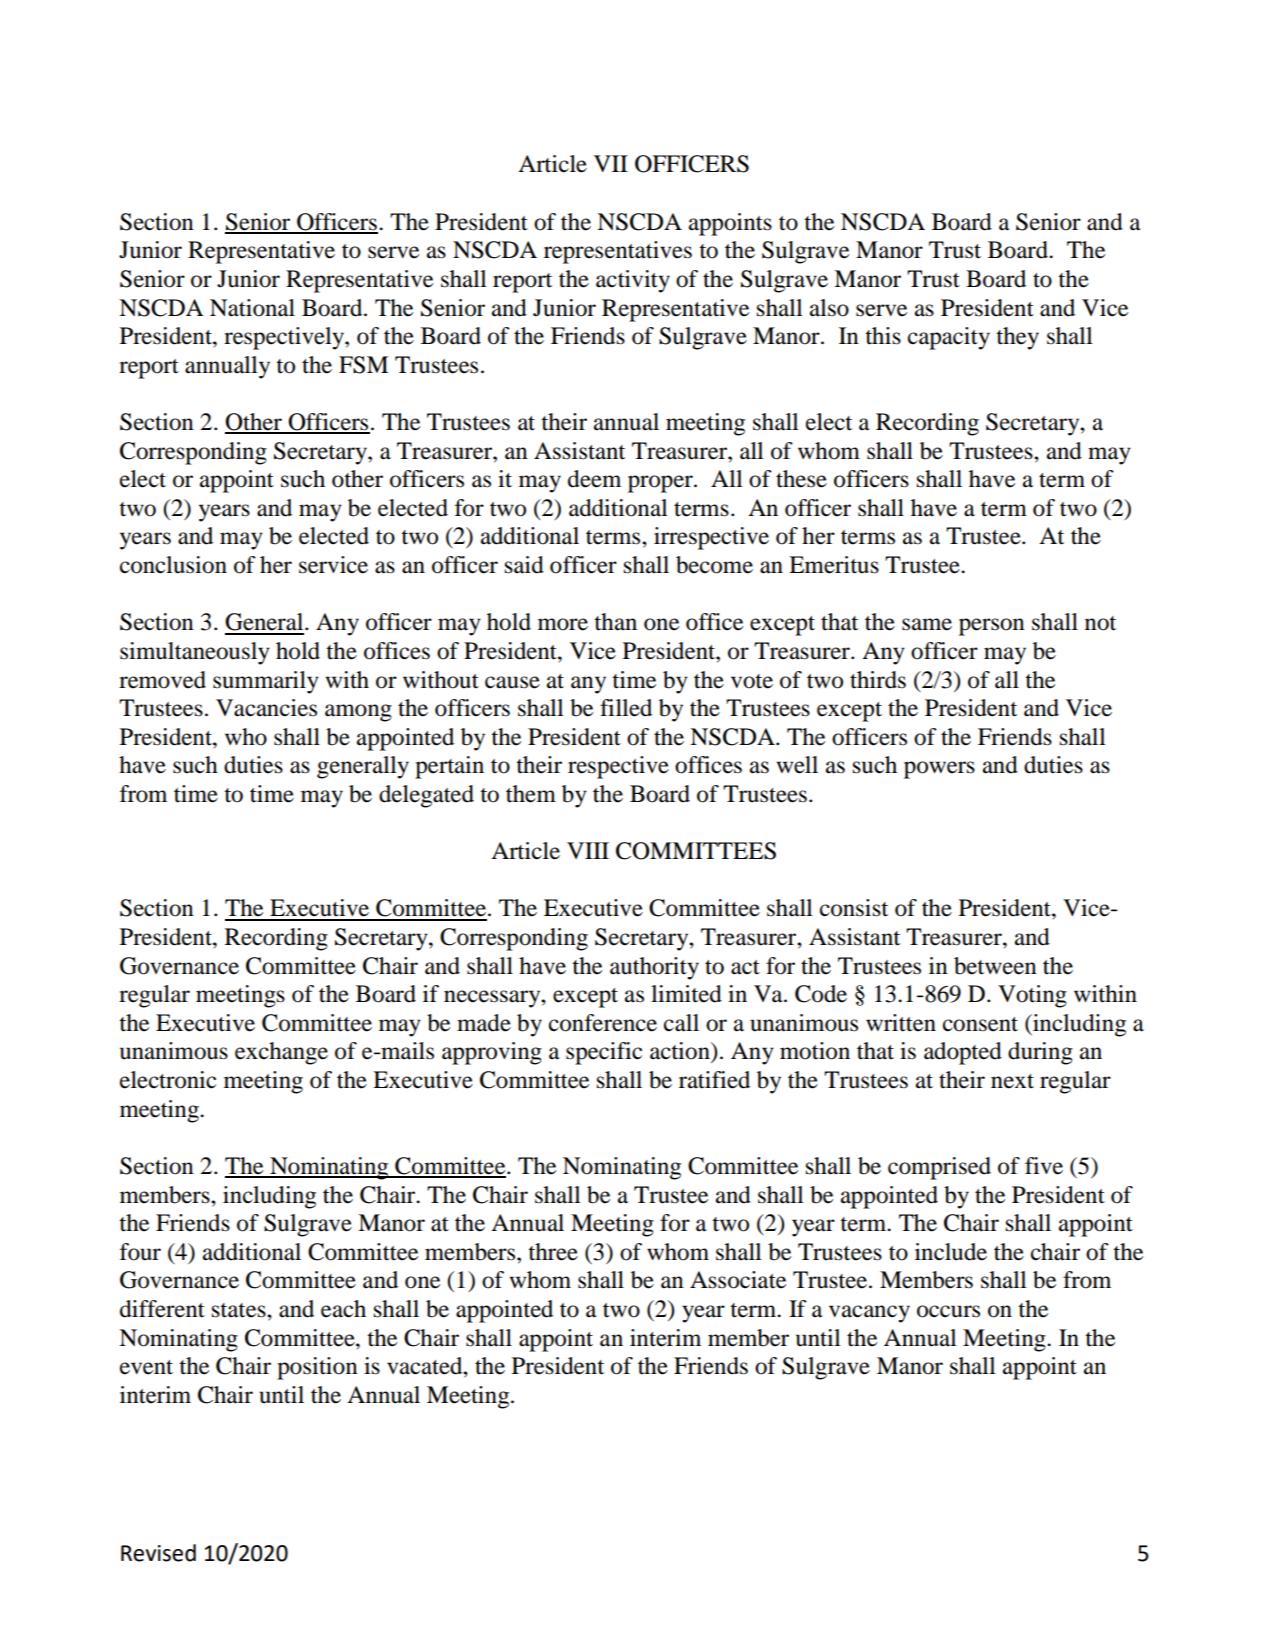 This screenshot has width=1269, height=1642. I want to click on Associate, so click(738, 1280).
